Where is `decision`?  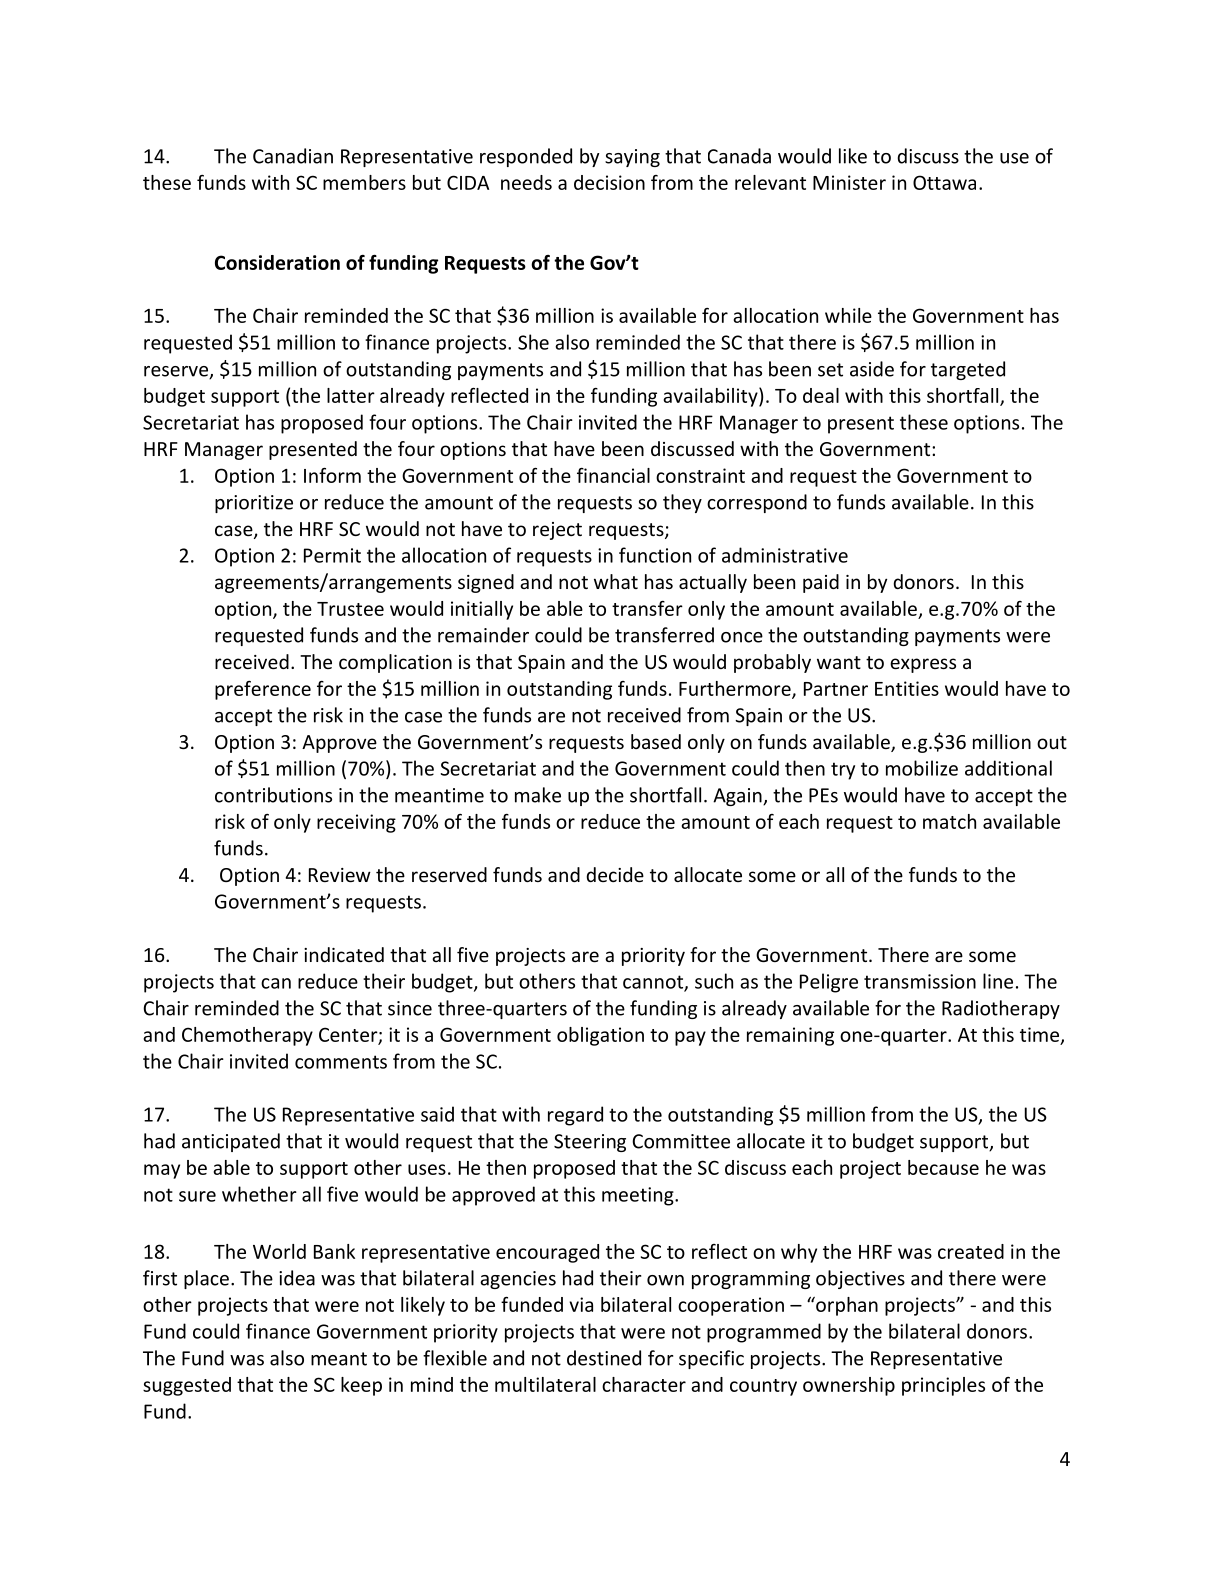 decision is located at coordinates (609, 182).
